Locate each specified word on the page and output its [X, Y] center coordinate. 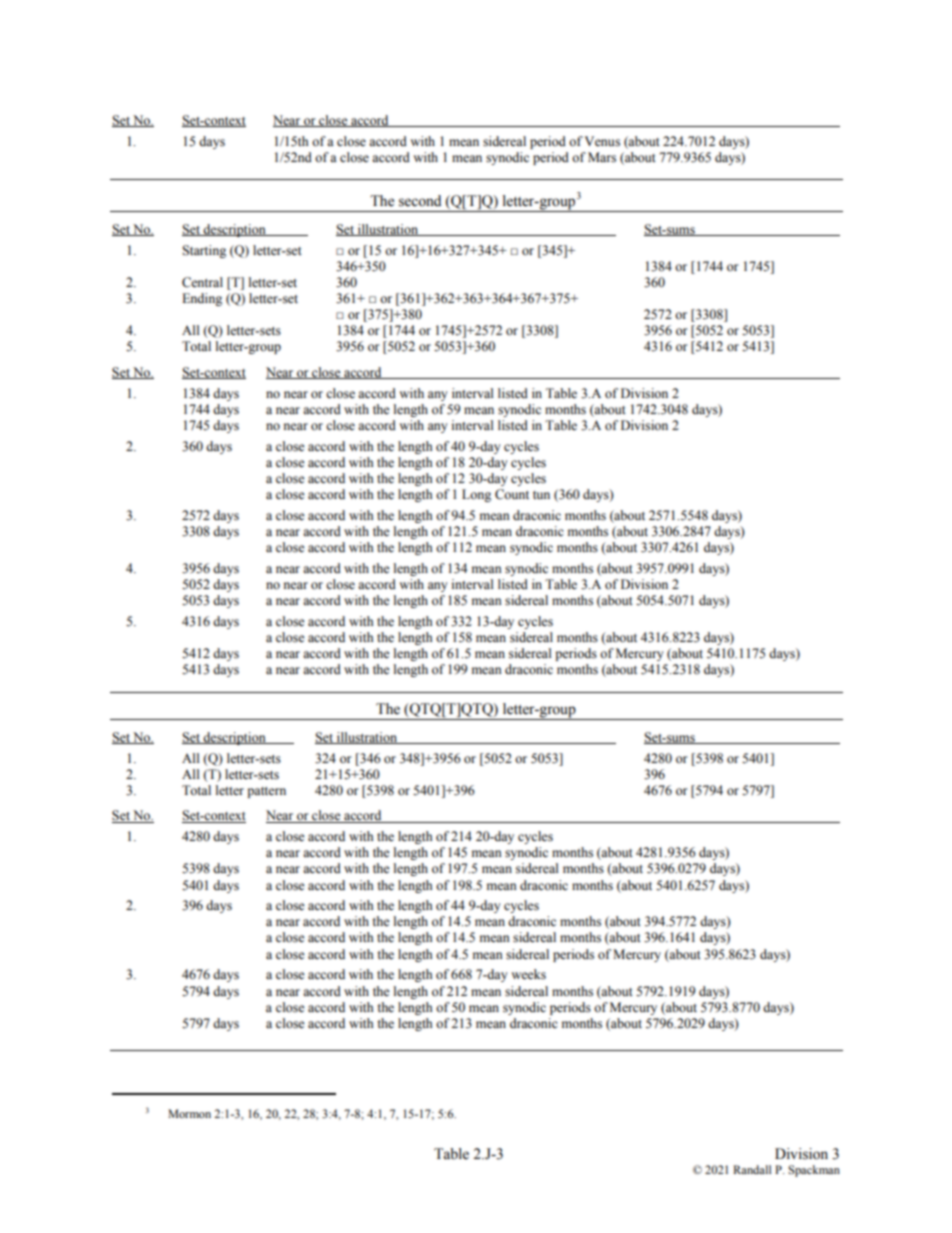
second [420, 201]
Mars [602, 157]
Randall [752, 1169]
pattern [266, 792]
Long [476, 495]
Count [512, 494]
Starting [204, 251]
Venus [602, 141]
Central [202, 282]
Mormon [189, 1113]
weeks [528, 974]
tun [541, 495]
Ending [202, 299]
